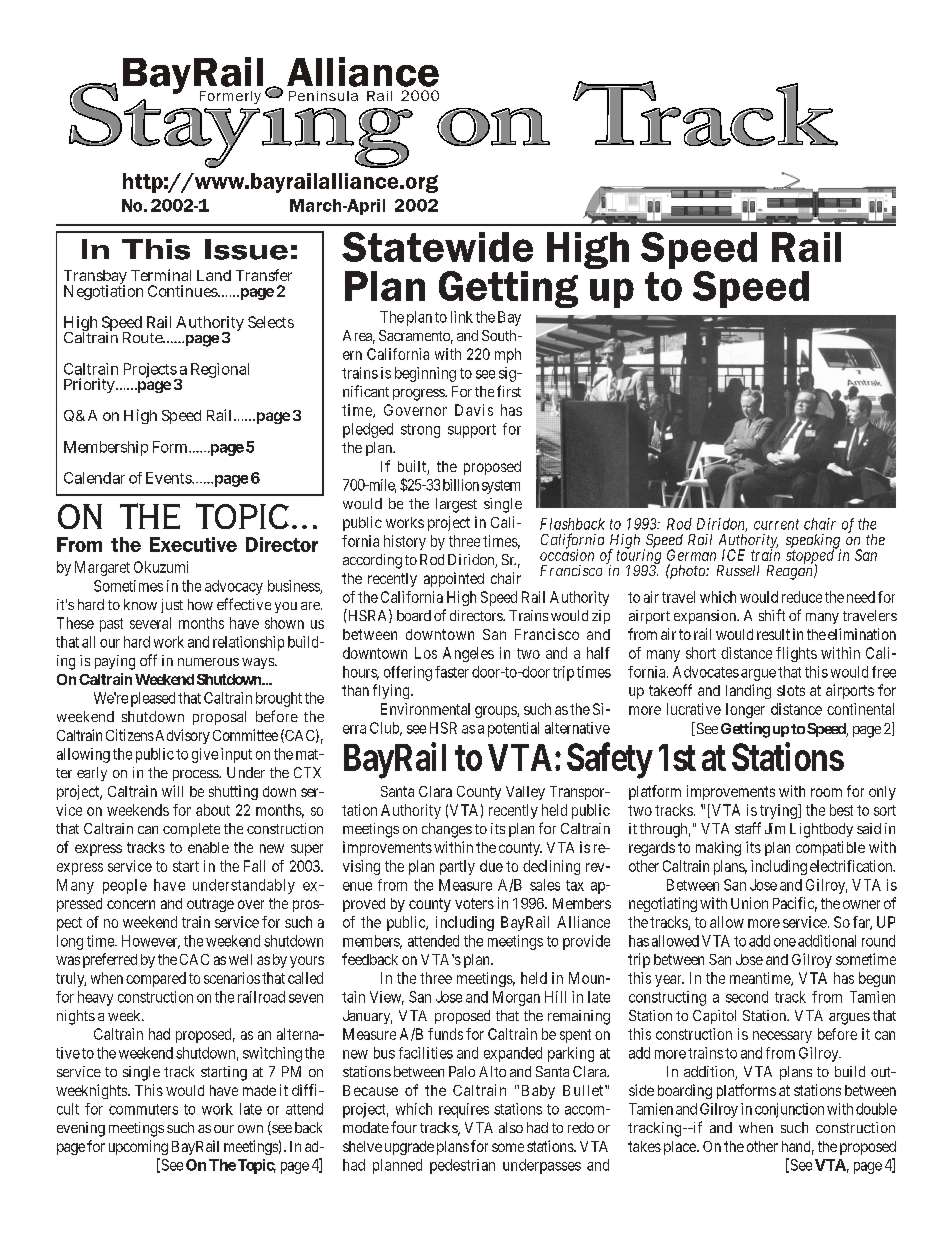 The width and height of the page is (952, 1233). Describe the element at coordinates (773, 634) in the page. I see `result` at that location.
